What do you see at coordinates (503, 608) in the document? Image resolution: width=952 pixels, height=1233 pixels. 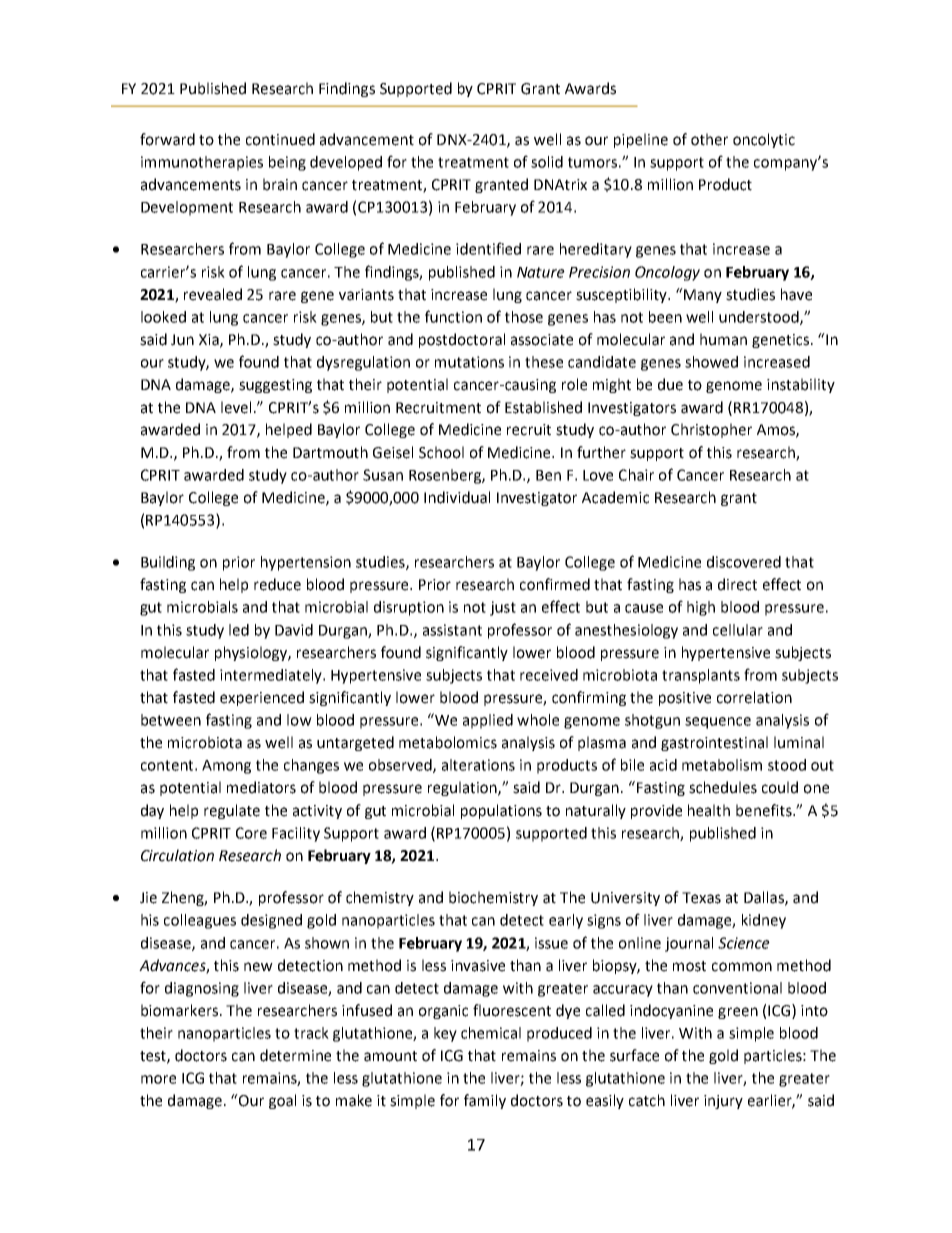 I see `just` at bounding box center [503, 608].
